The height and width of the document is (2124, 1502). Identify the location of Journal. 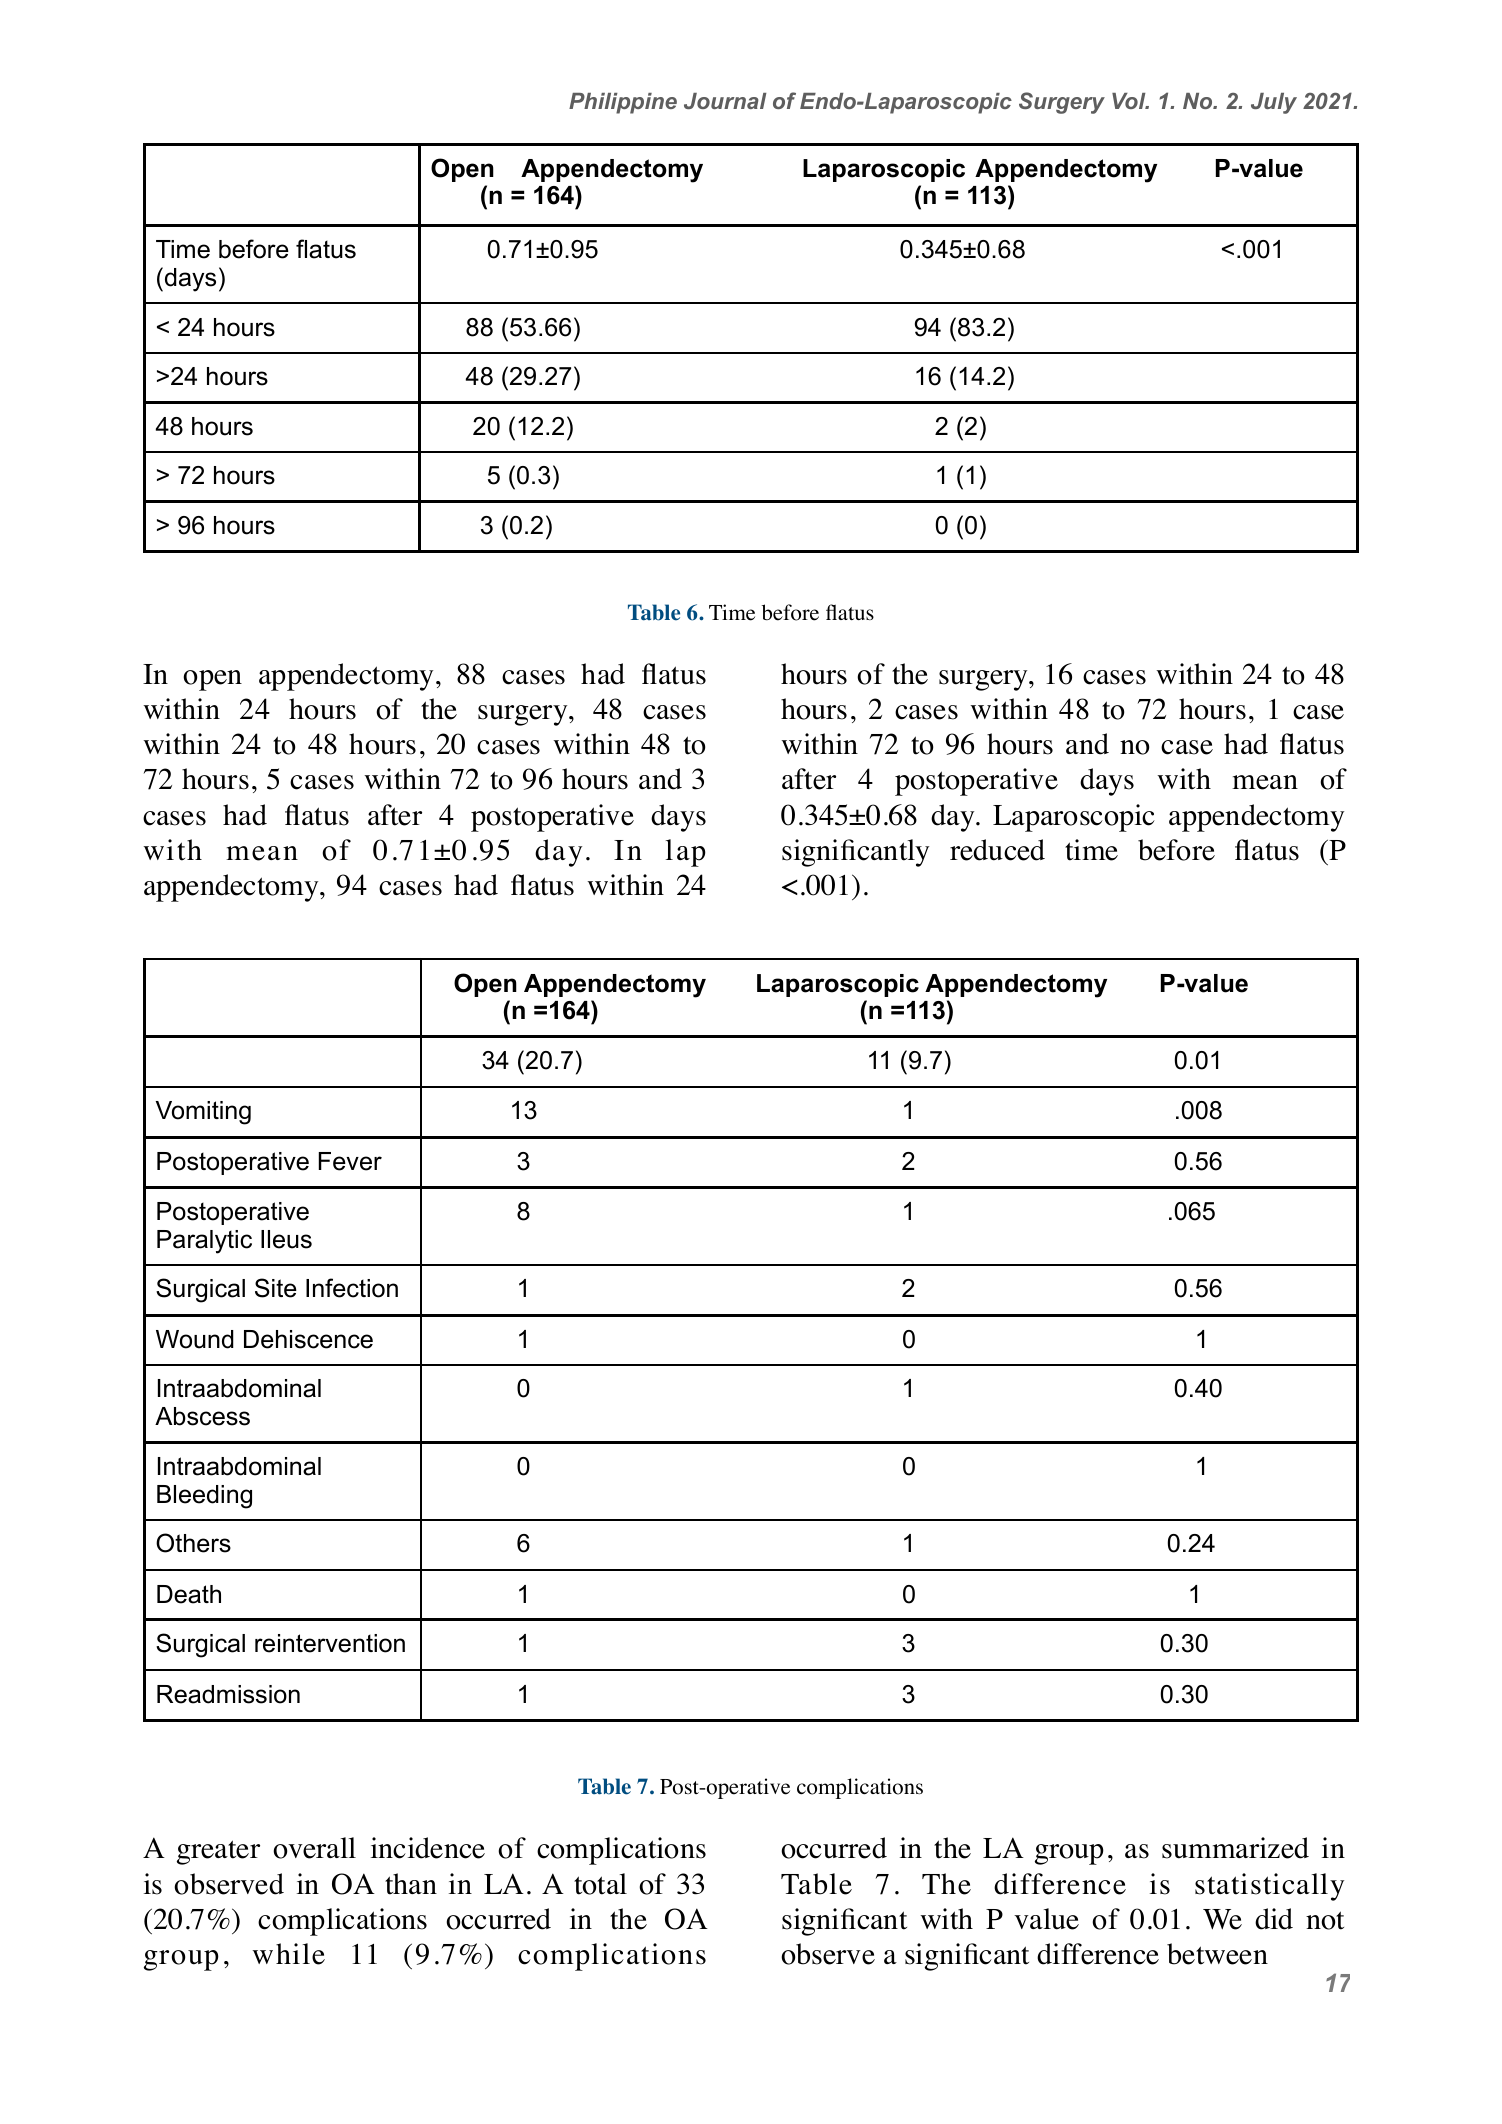
(725, 101).
